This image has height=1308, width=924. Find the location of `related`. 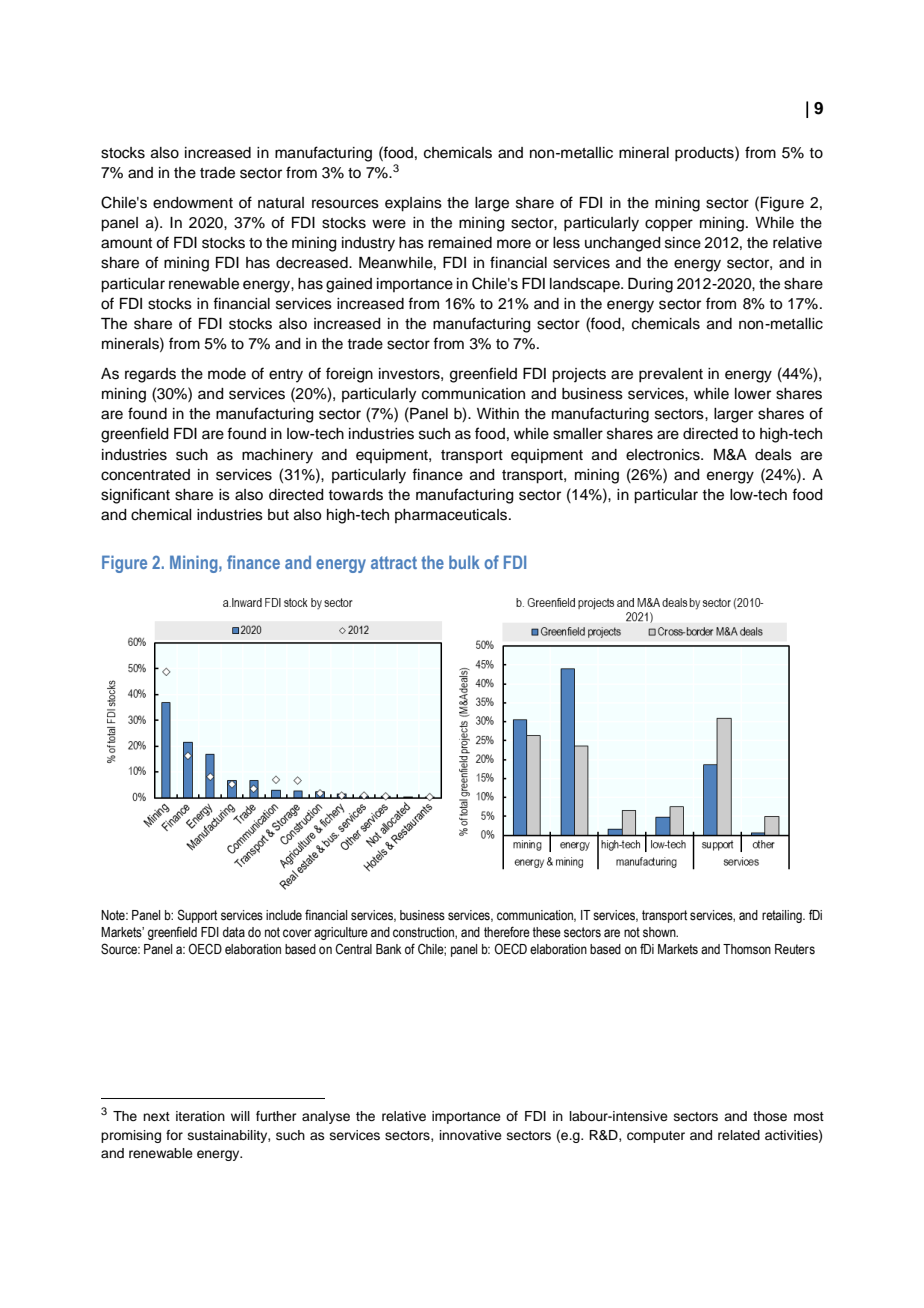

related is located at coordinates (739, 1135).
